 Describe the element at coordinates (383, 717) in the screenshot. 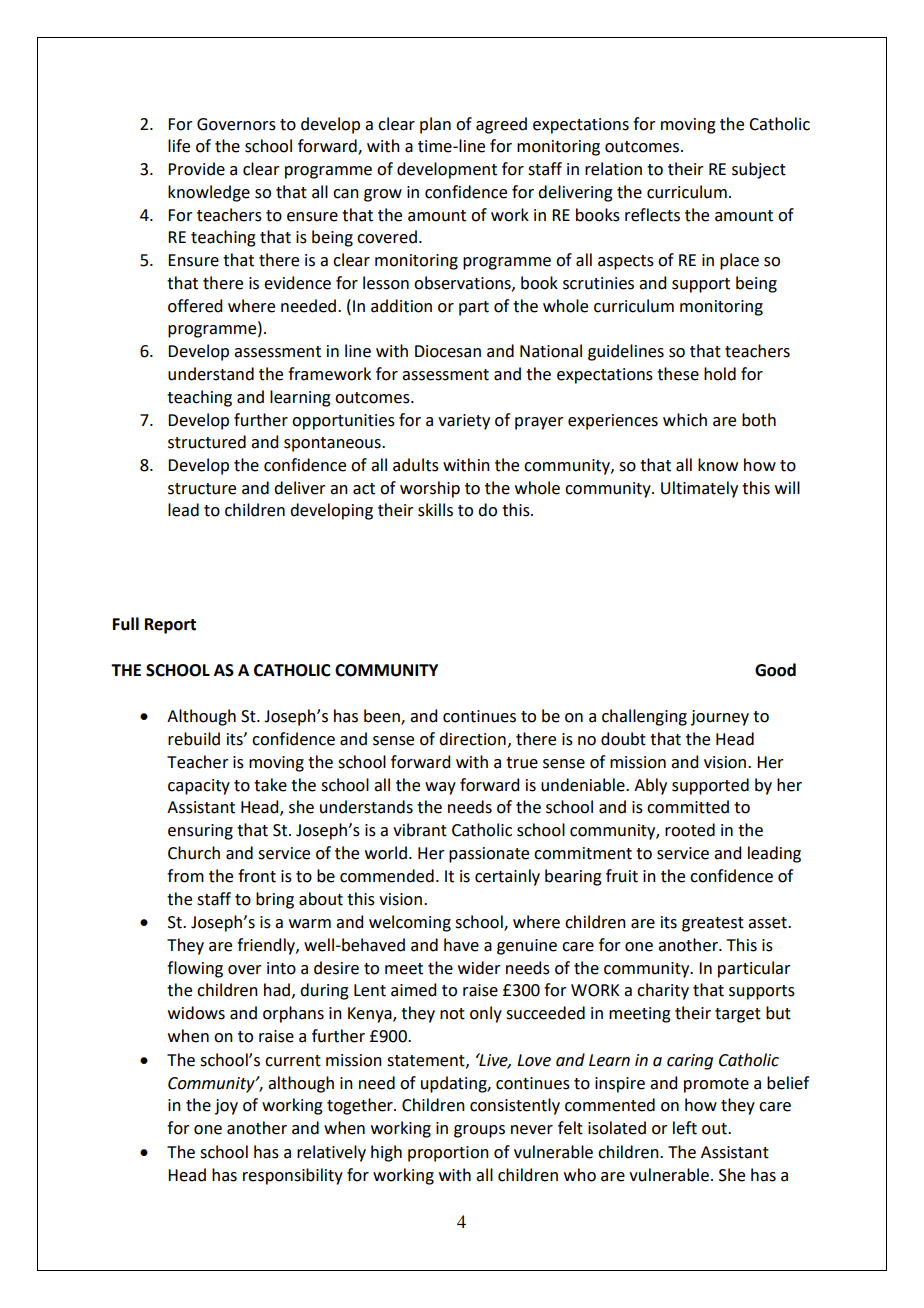

I see `been` at that location.
